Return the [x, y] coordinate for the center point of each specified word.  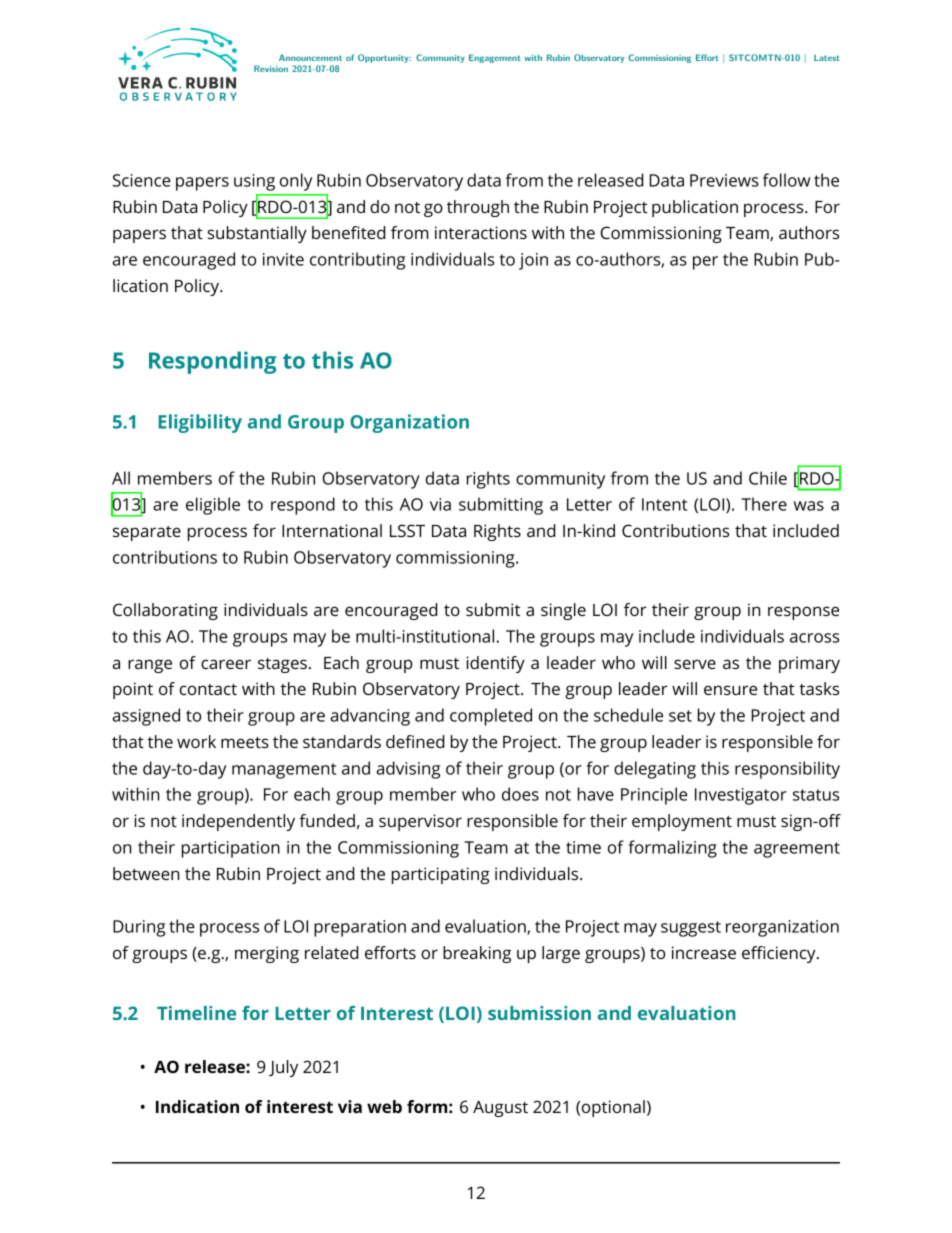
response [803, 613]
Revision [271, 68]
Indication [197, 1106]
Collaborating [165, 611]
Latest [827, 58]
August [500, 1109]
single [563, 611]
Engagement [495, 58]
